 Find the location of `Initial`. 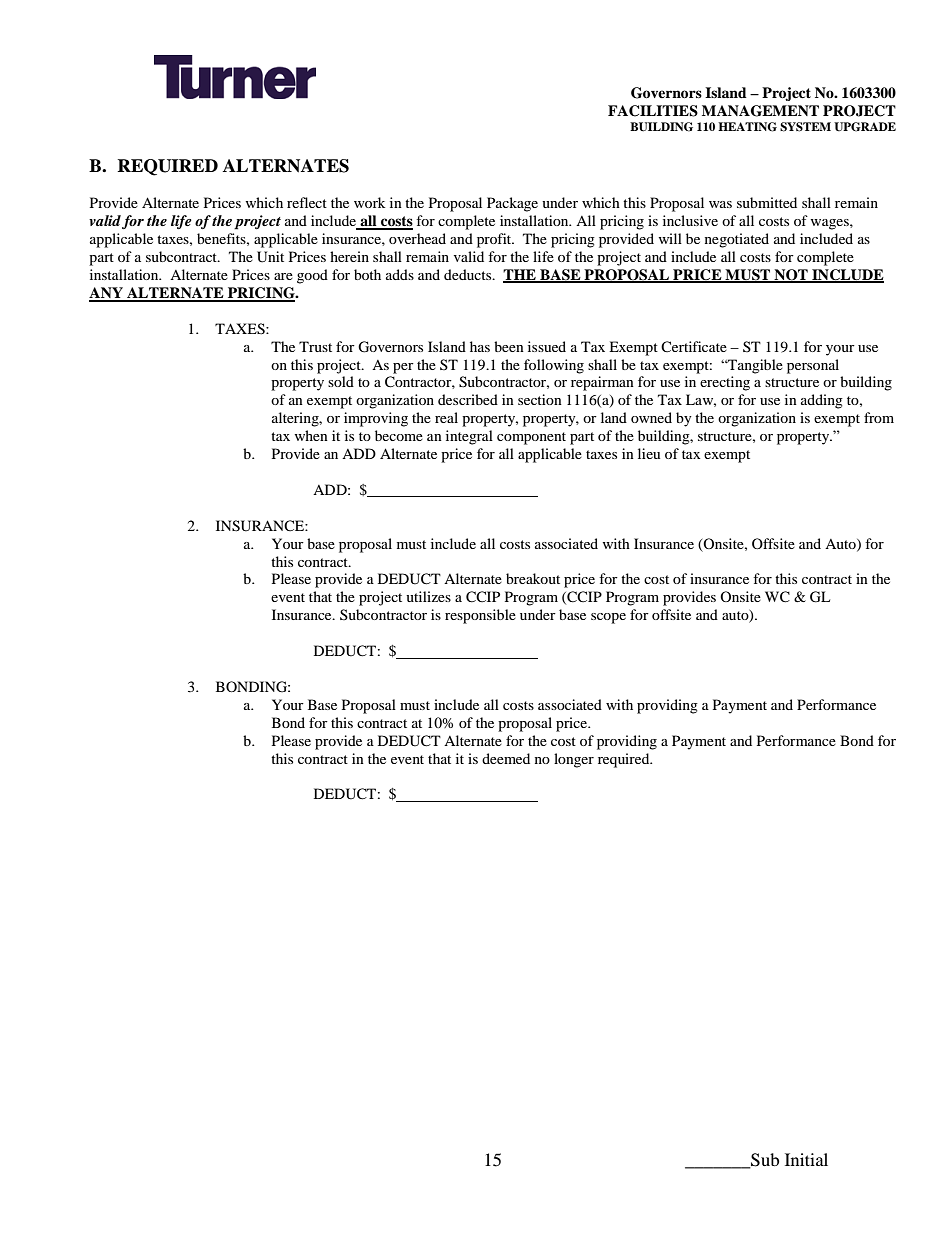

Initial is located at coordinates (806, 1159).
